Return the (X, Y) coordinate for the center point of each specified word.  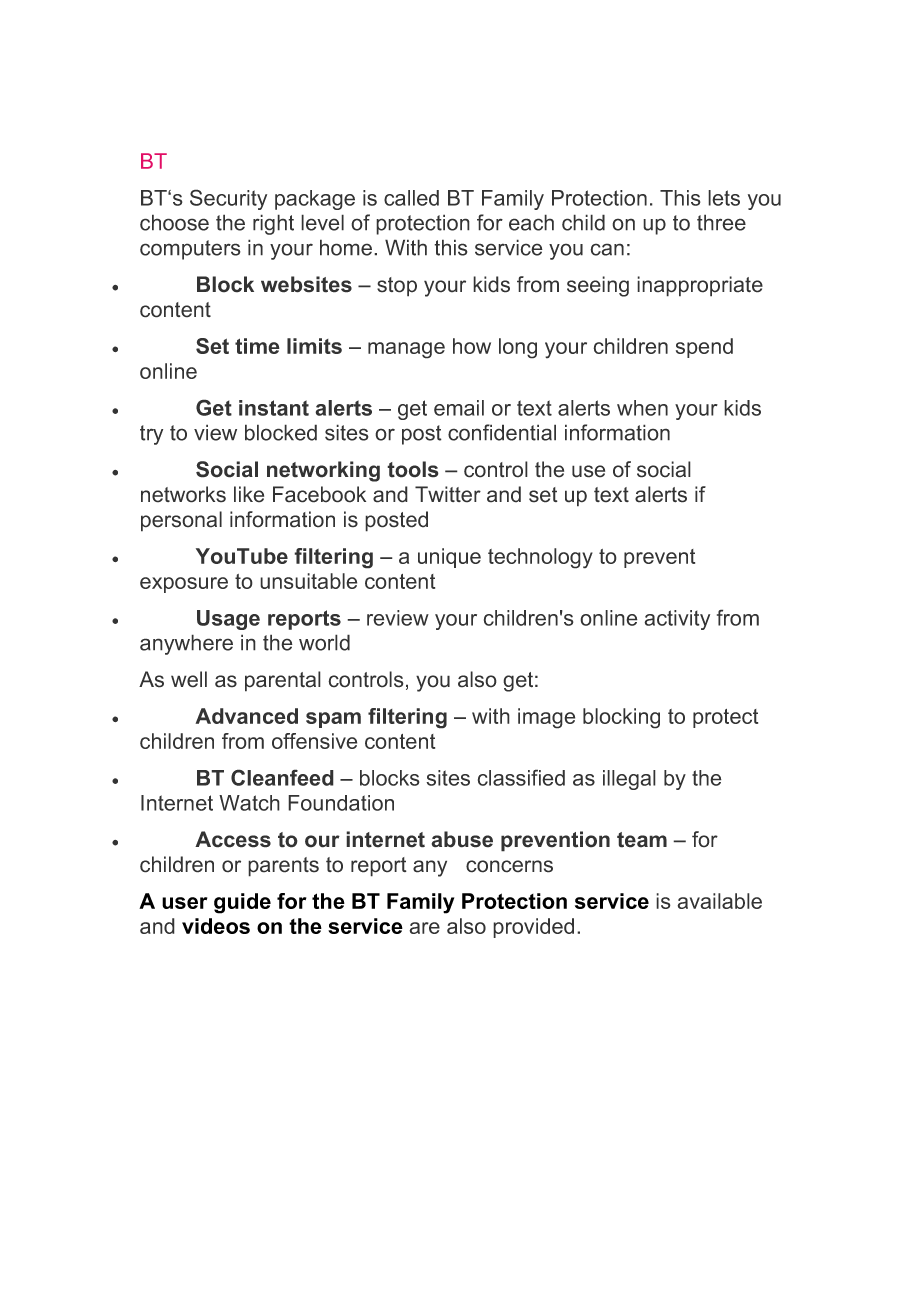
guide (242, 903)
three (721, 222)
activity (677, 620)
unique (449, 558)
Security (228, 199)
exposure (184, 585)
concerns (509, 866)
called (411, 198)
